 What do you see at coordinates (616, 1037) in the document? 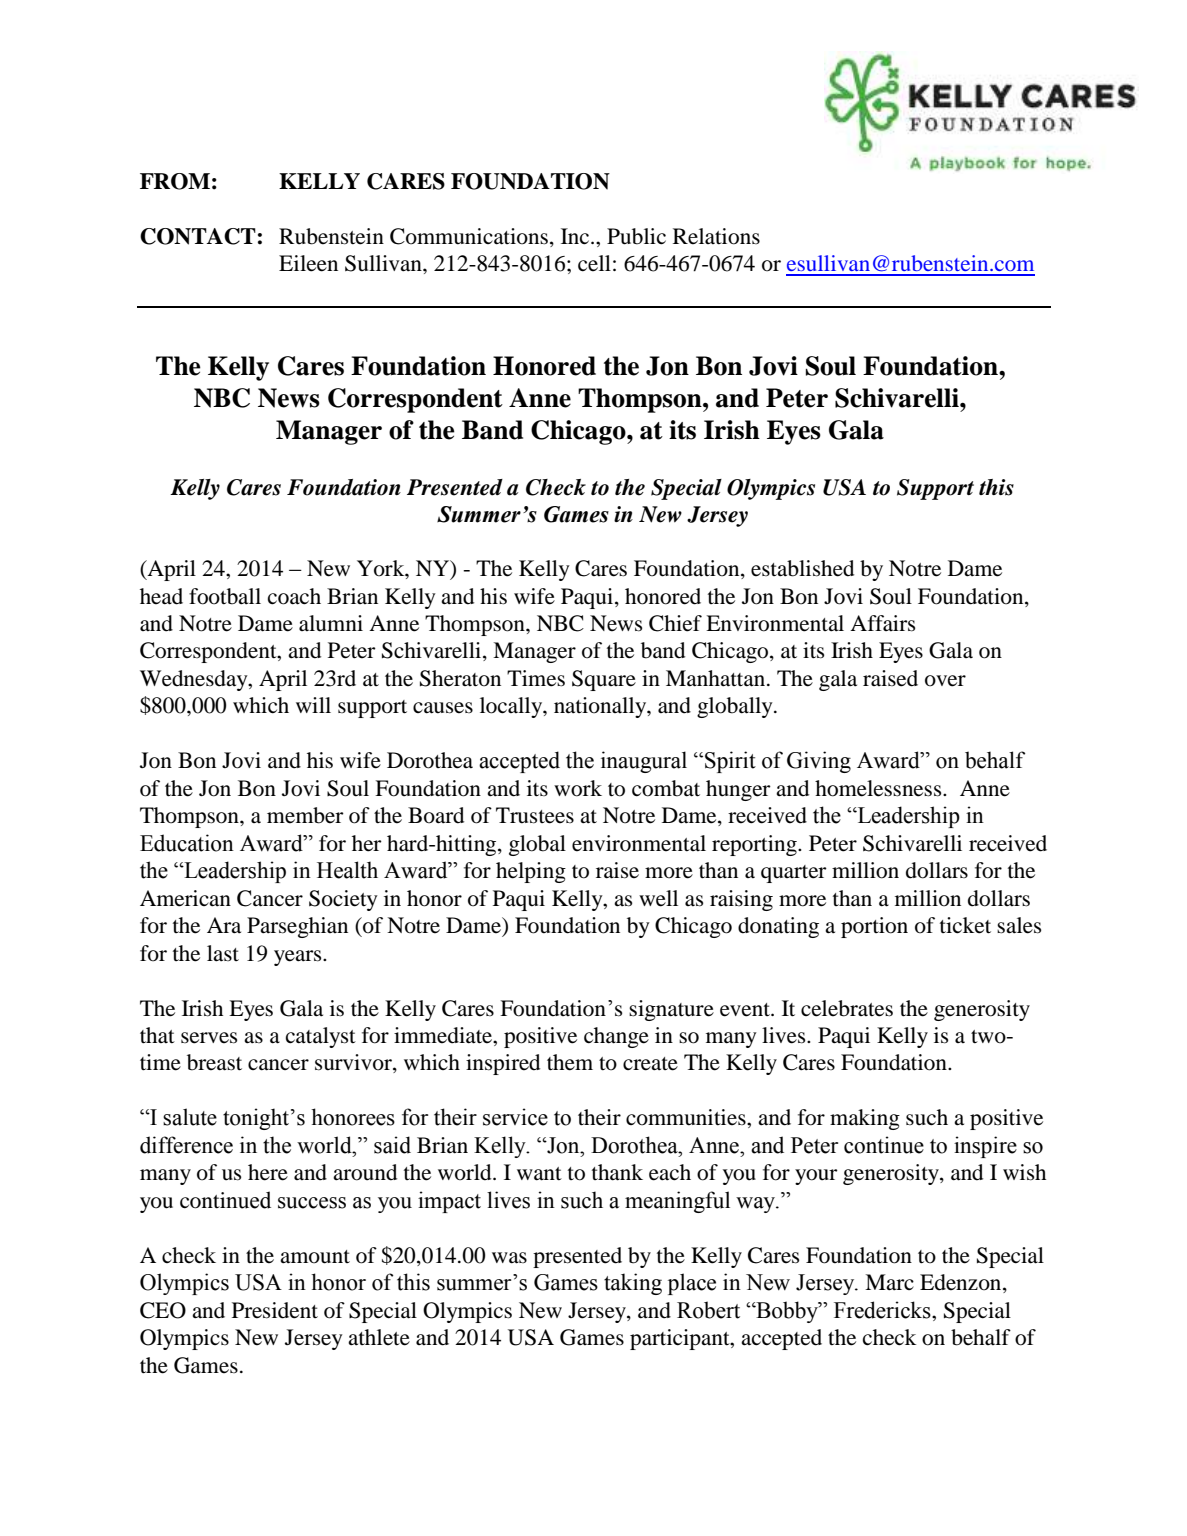
I see `change` at bounding box center [616, 1037].
